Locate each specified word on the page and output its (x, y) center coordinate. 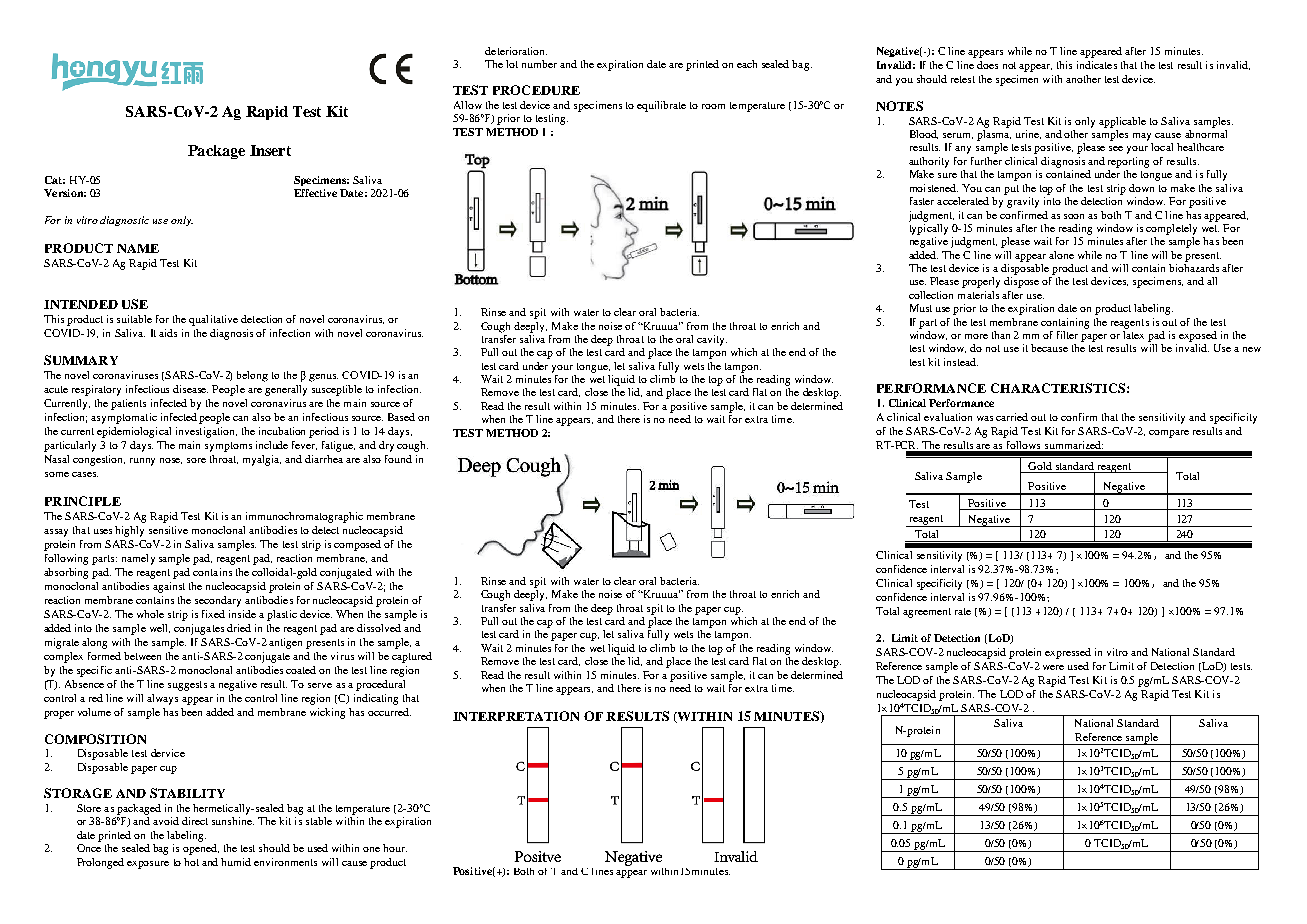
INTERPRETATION (516, 716)
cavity (712, 340)
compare (1169, 434)
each (747, 64)
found (398, 459)
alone (1061, 255)
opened (201, 849)
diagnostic (124, 221)
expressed (1068, 653)
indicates (1097, 65)
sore (196, 460)
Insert (270, 150)
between (142, 656)
